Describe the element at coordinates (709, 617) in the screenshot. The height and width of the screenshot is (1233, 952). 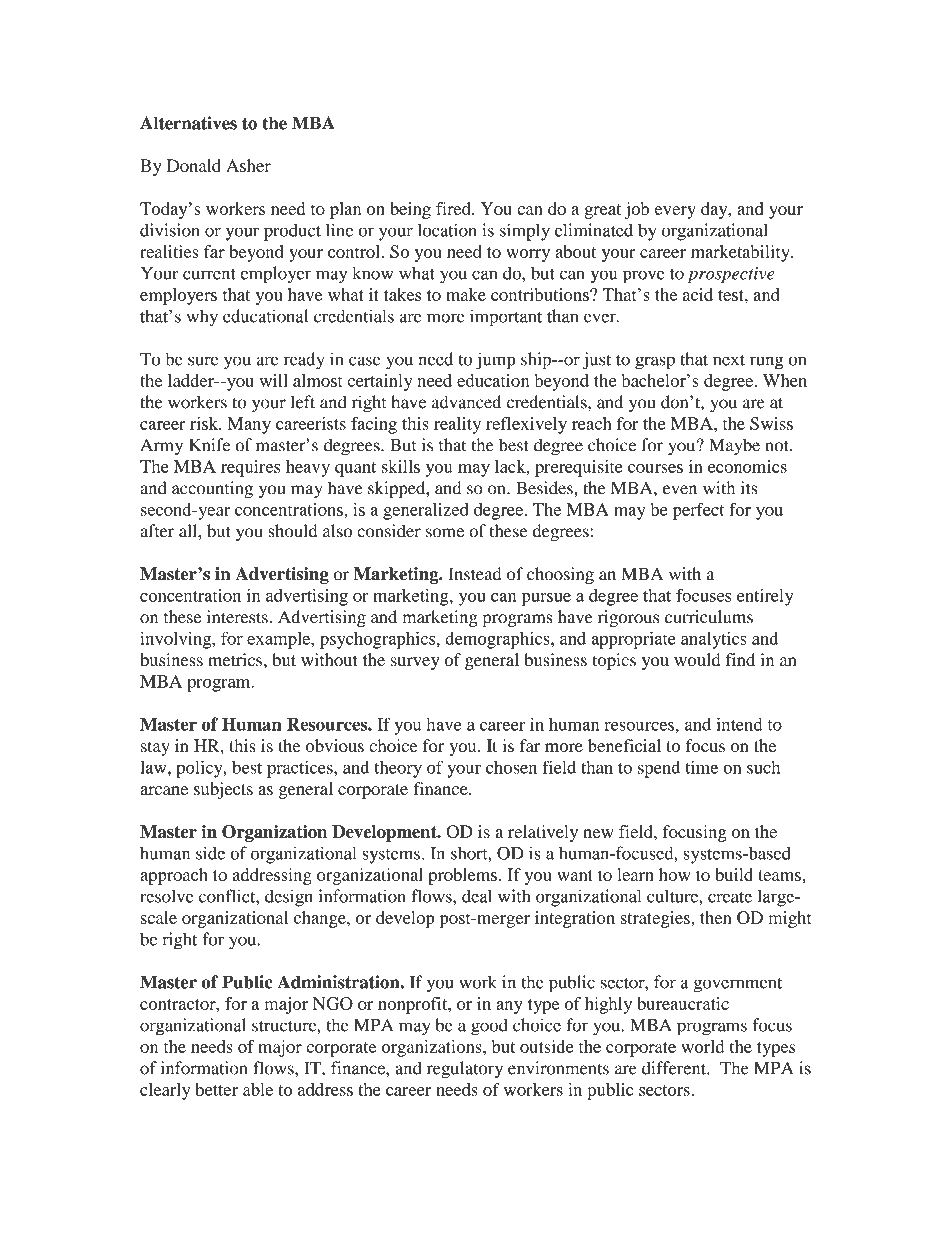
I see `curriculums` at that location.
